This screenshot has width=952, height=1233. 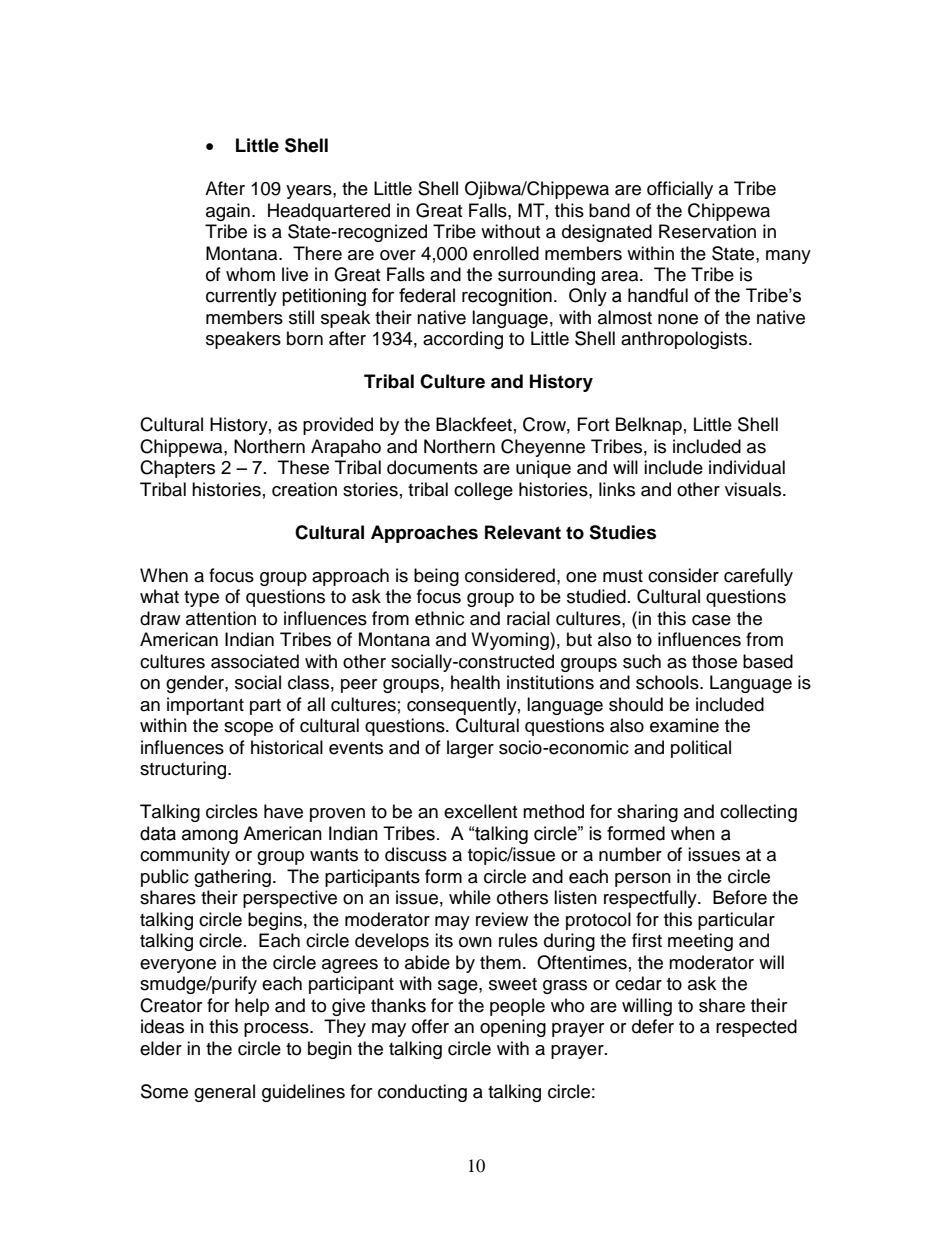 I want to click on general, so click(x=224, y=1093).
